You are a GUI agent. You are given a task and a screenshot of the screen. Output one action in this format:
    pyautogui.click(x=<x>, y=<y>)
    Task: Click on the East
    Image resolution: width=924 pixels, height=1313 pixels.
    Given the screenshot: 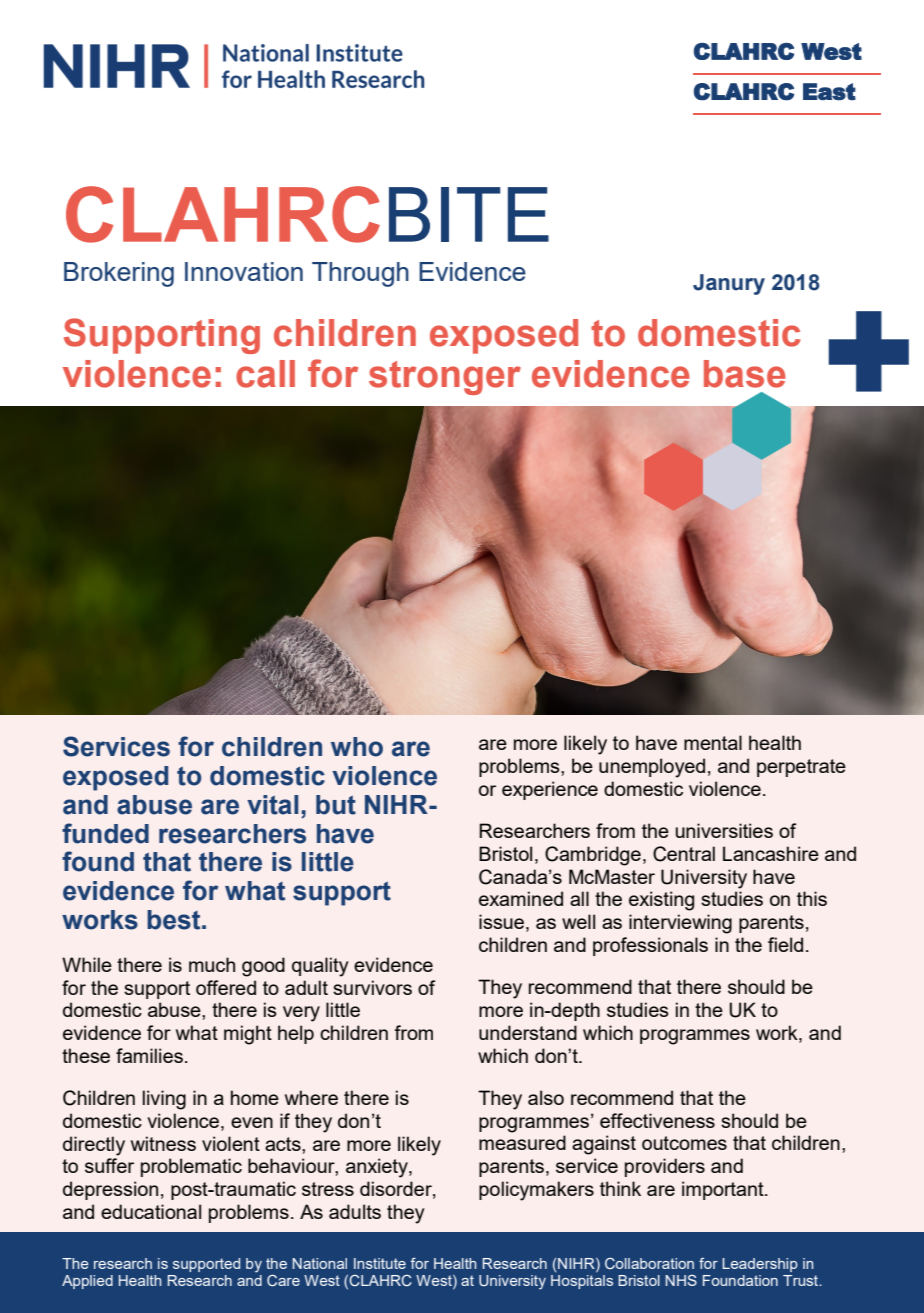 What is the action you would take?
    pyautogui.click(x=829, y=92)
